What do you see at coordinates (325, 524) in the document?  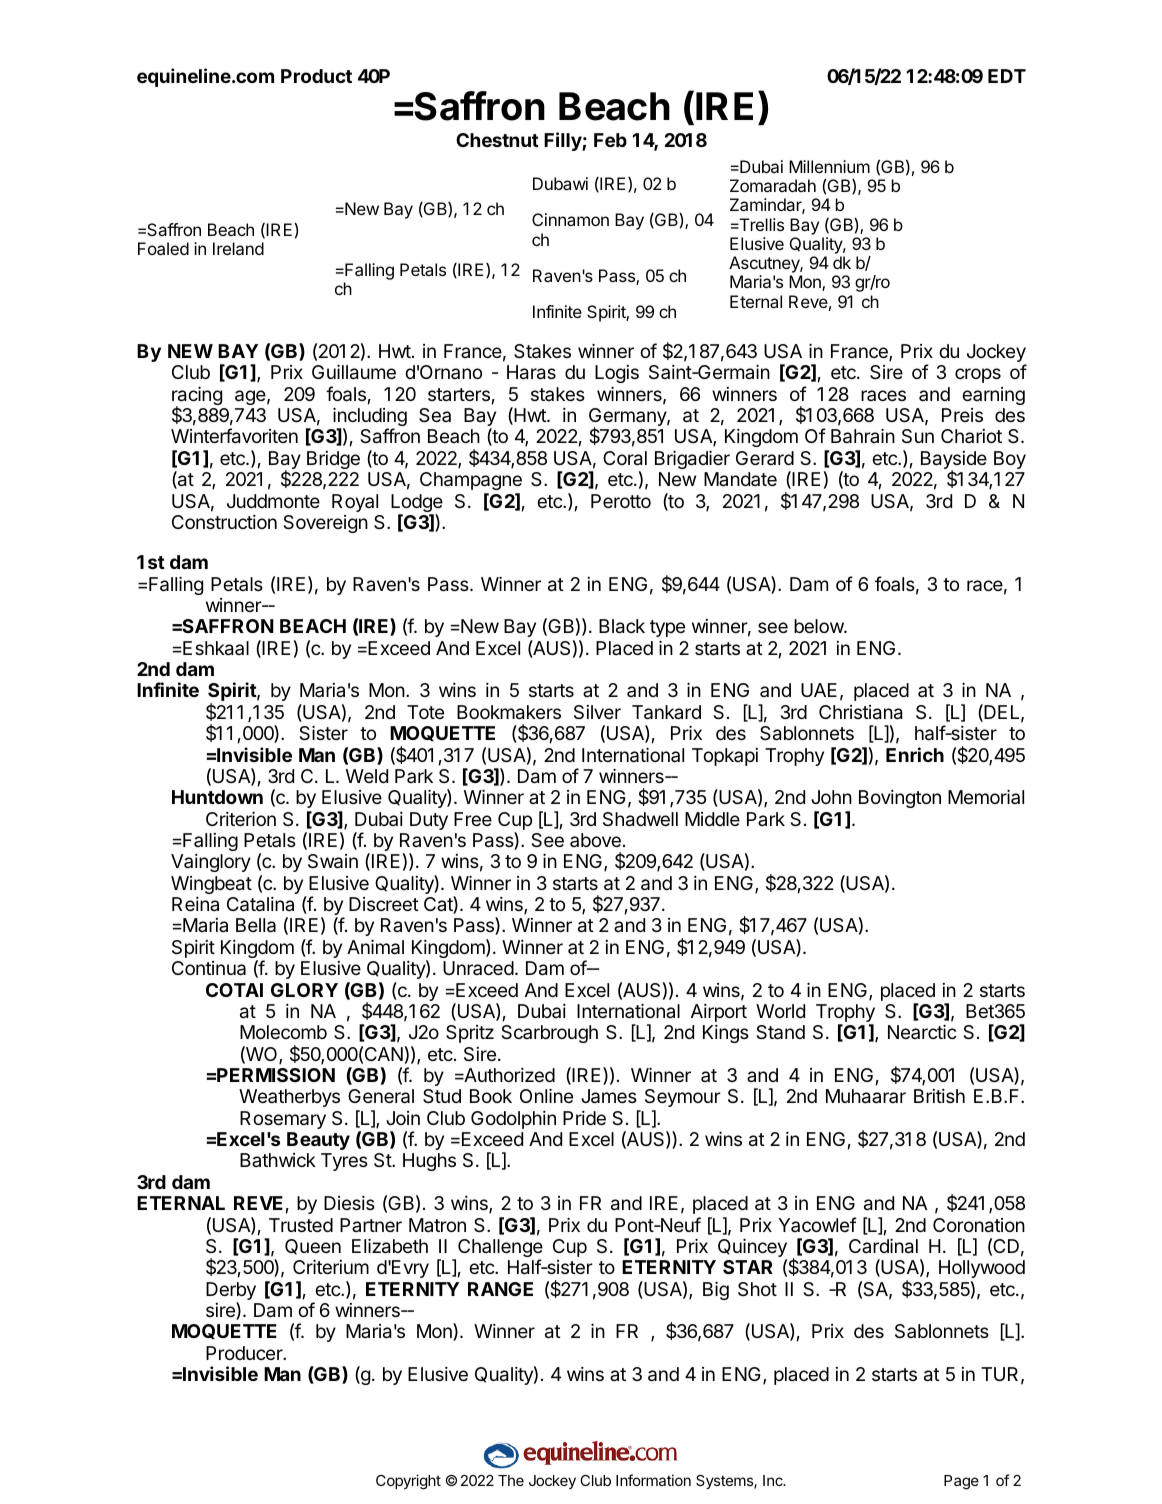 I see `Sovereign` at bounding box center [325, 524].
